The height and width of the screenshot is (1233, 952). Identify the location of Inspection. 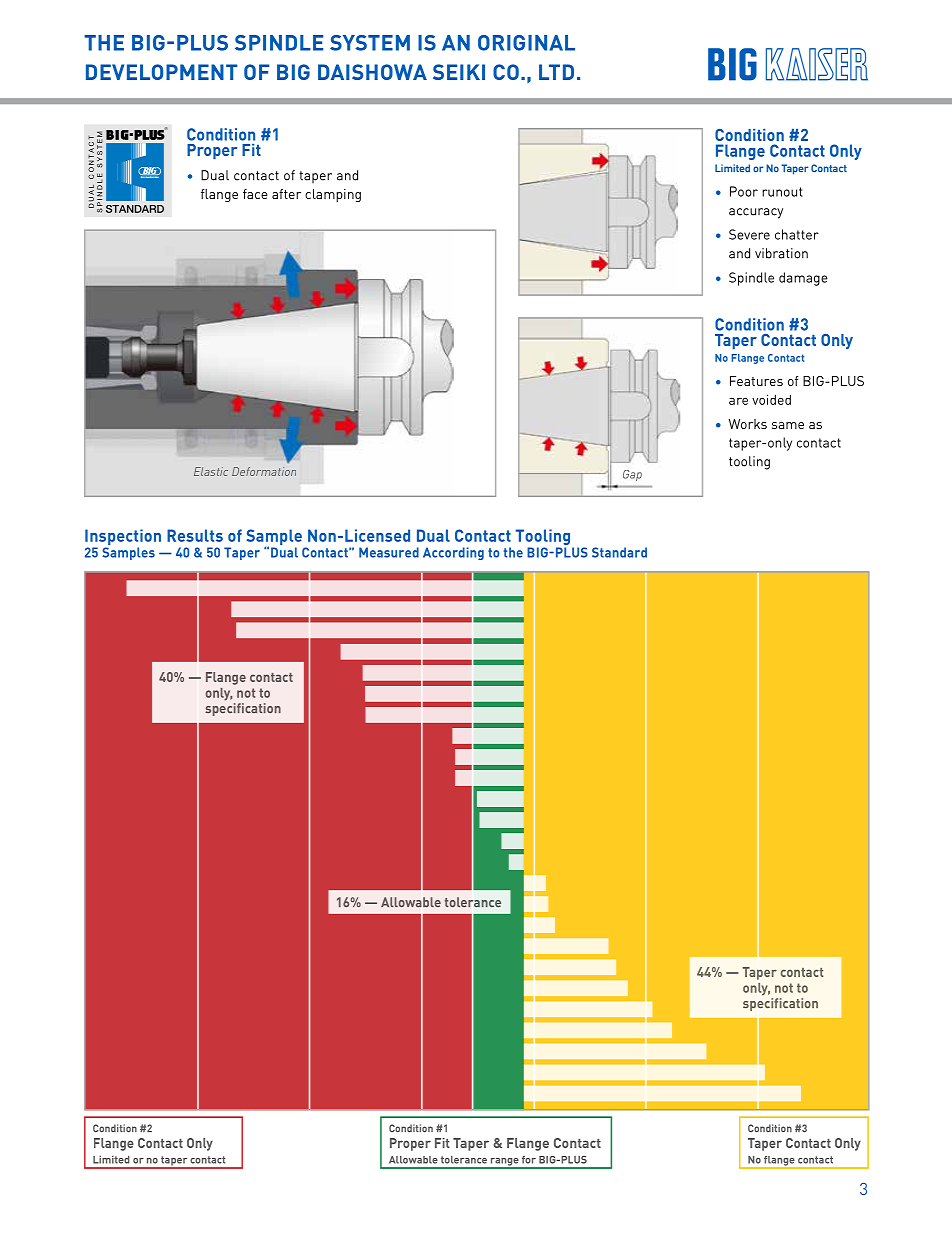
(123, 538).
